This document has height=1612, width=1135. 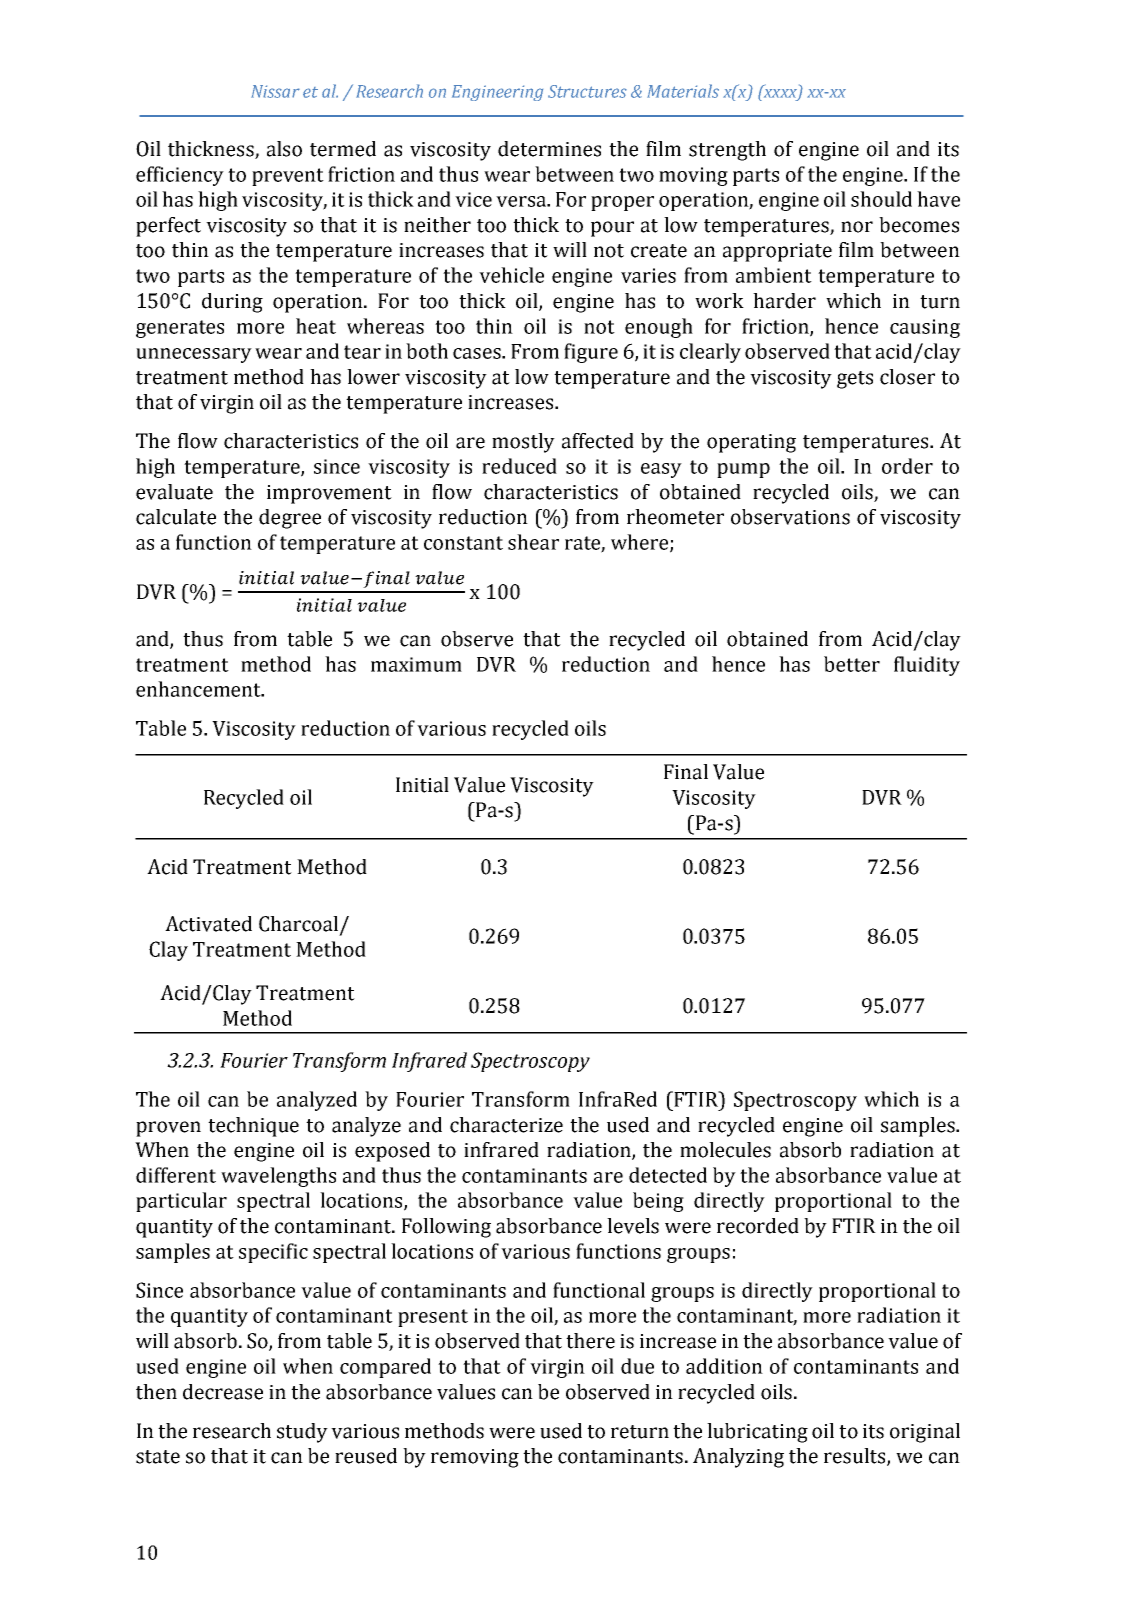 What do you see at coordinates (855, 380) in the document?
I see `gets` at bounding box center [855, 380].
